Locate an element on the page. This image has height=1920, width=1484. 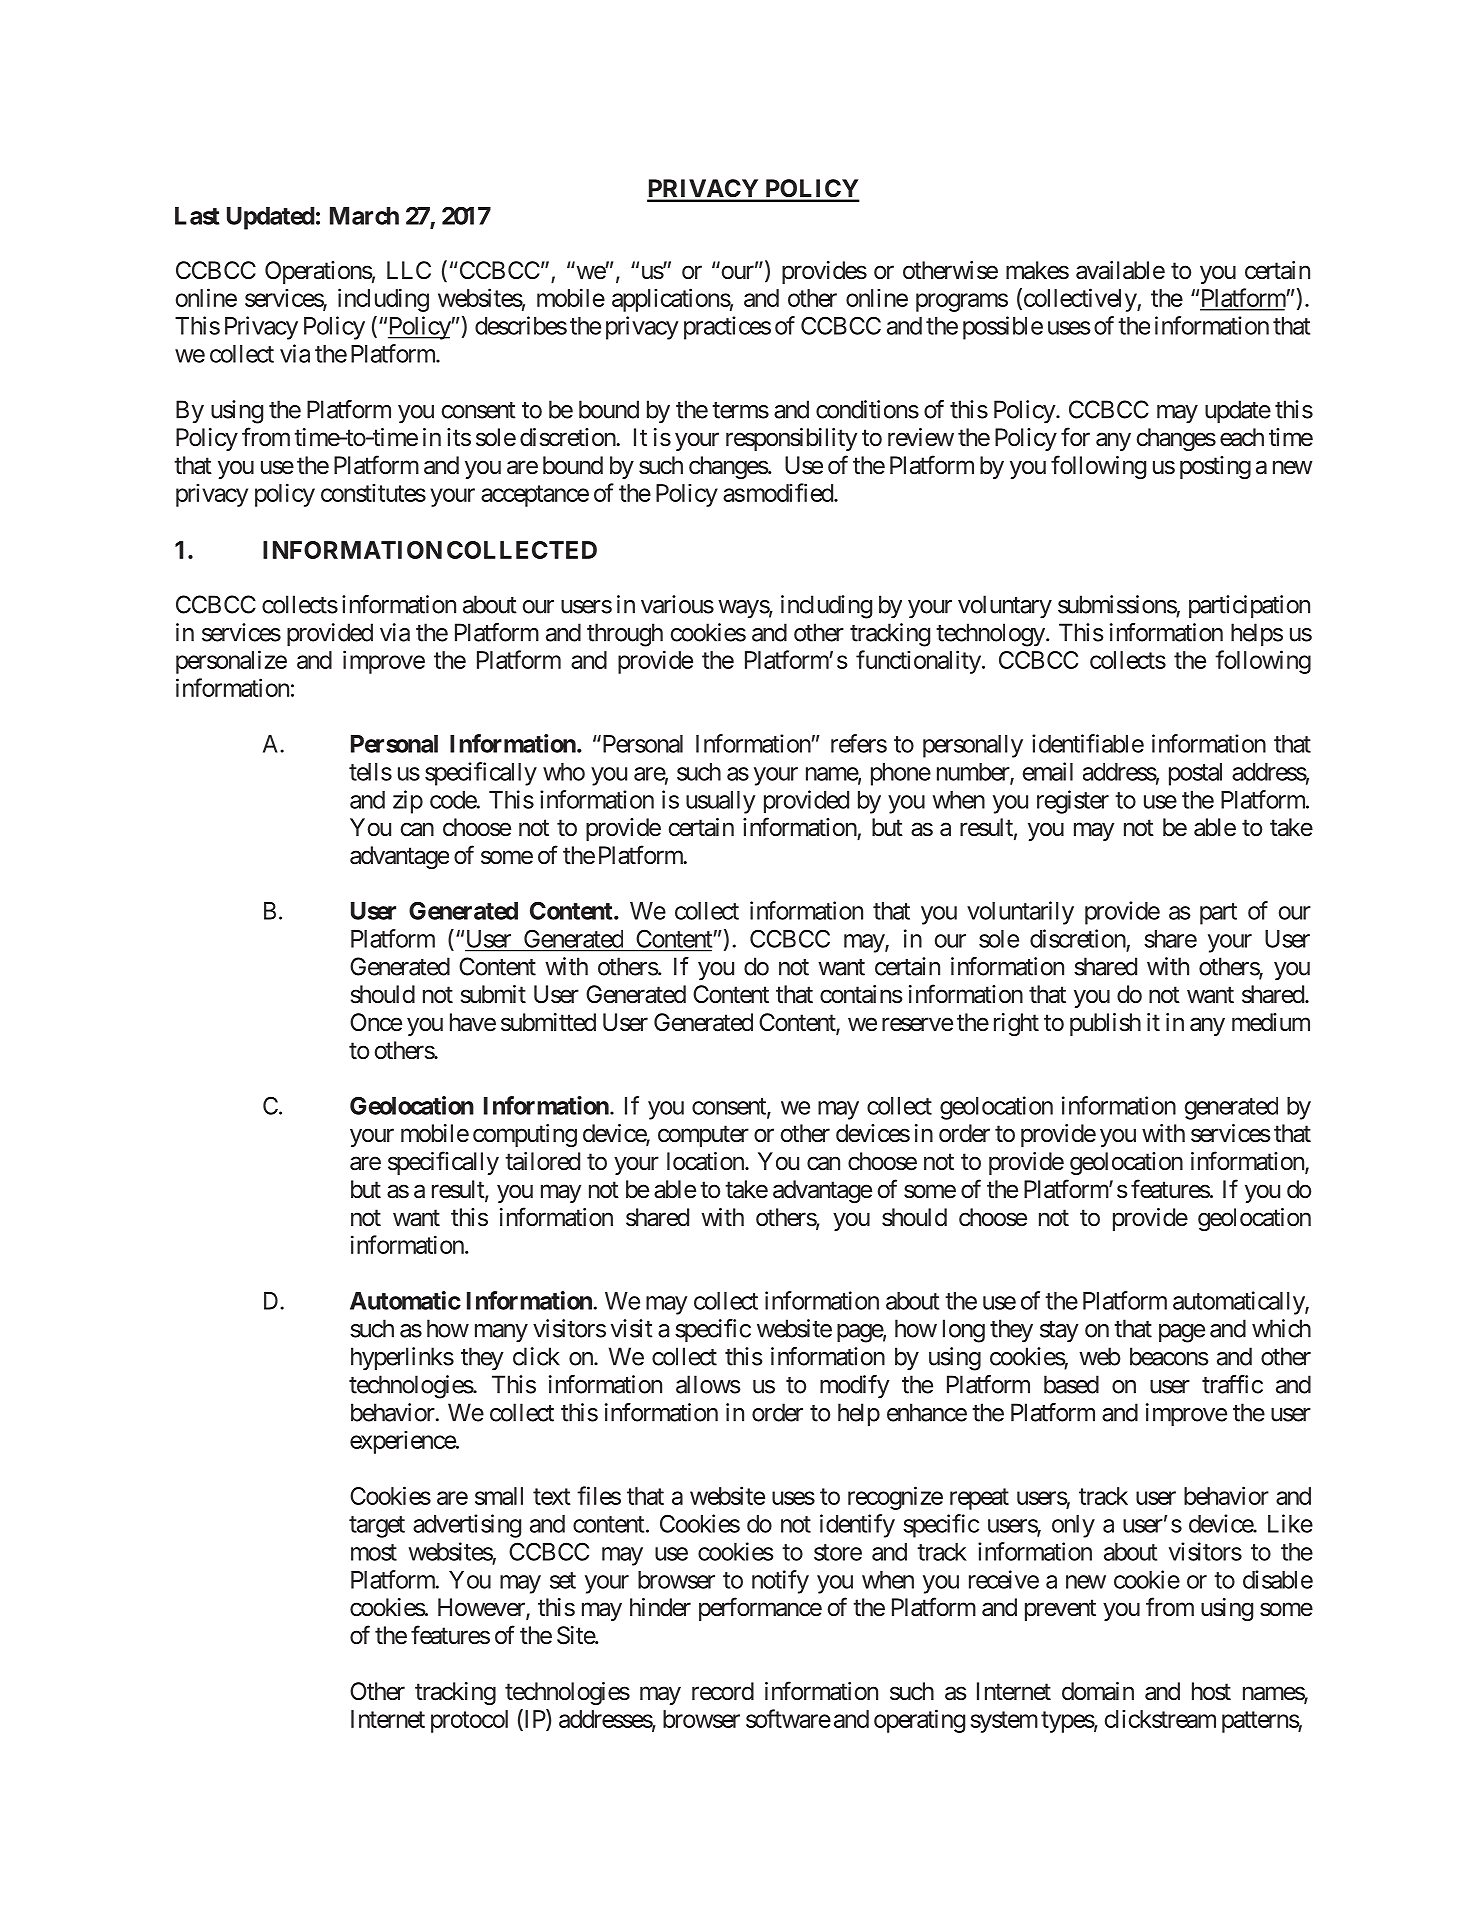
usually is located at coordinates (720, 802).
